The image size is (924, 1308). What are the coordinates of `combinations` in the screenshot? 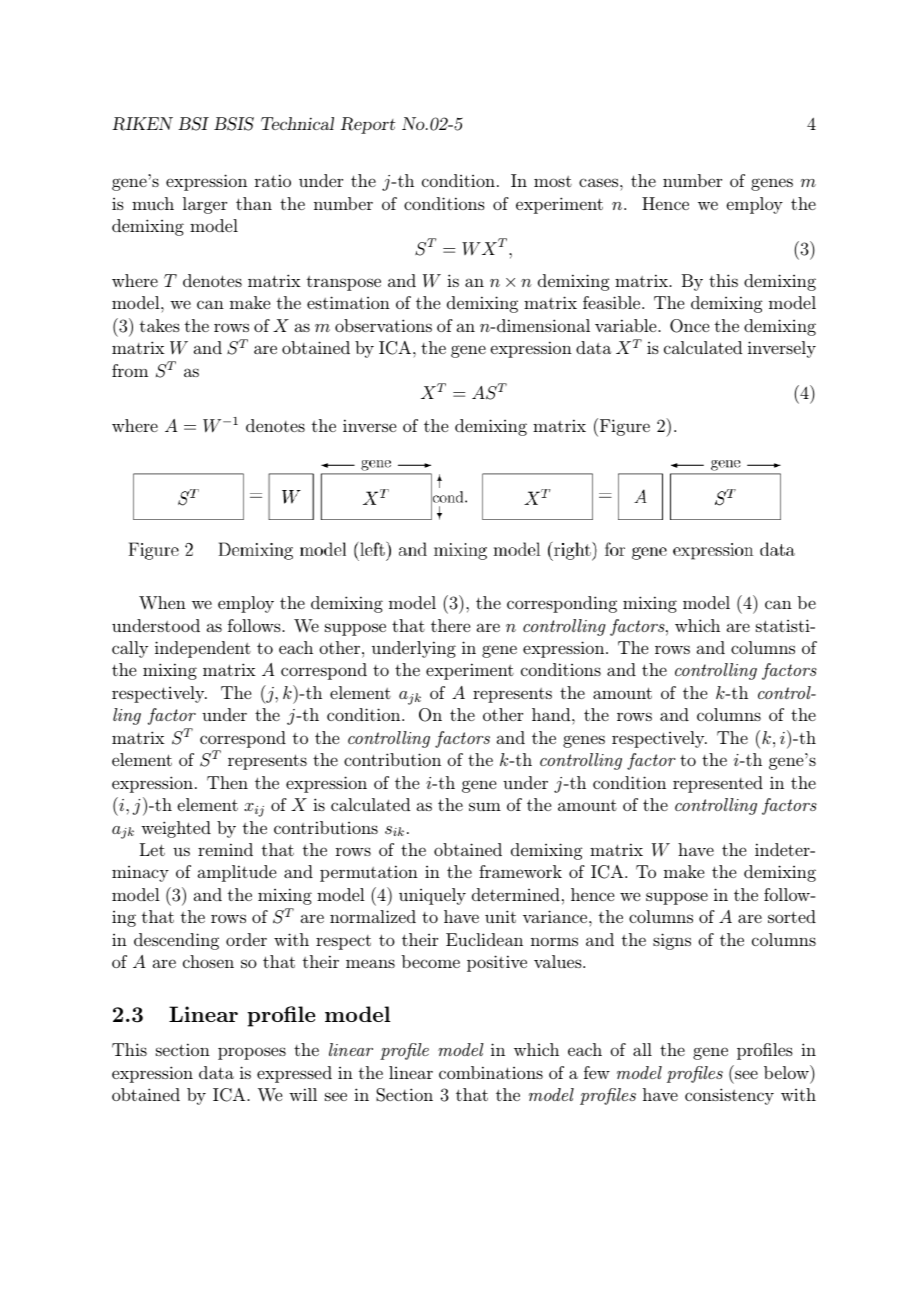 It's located at (491, 1072).
